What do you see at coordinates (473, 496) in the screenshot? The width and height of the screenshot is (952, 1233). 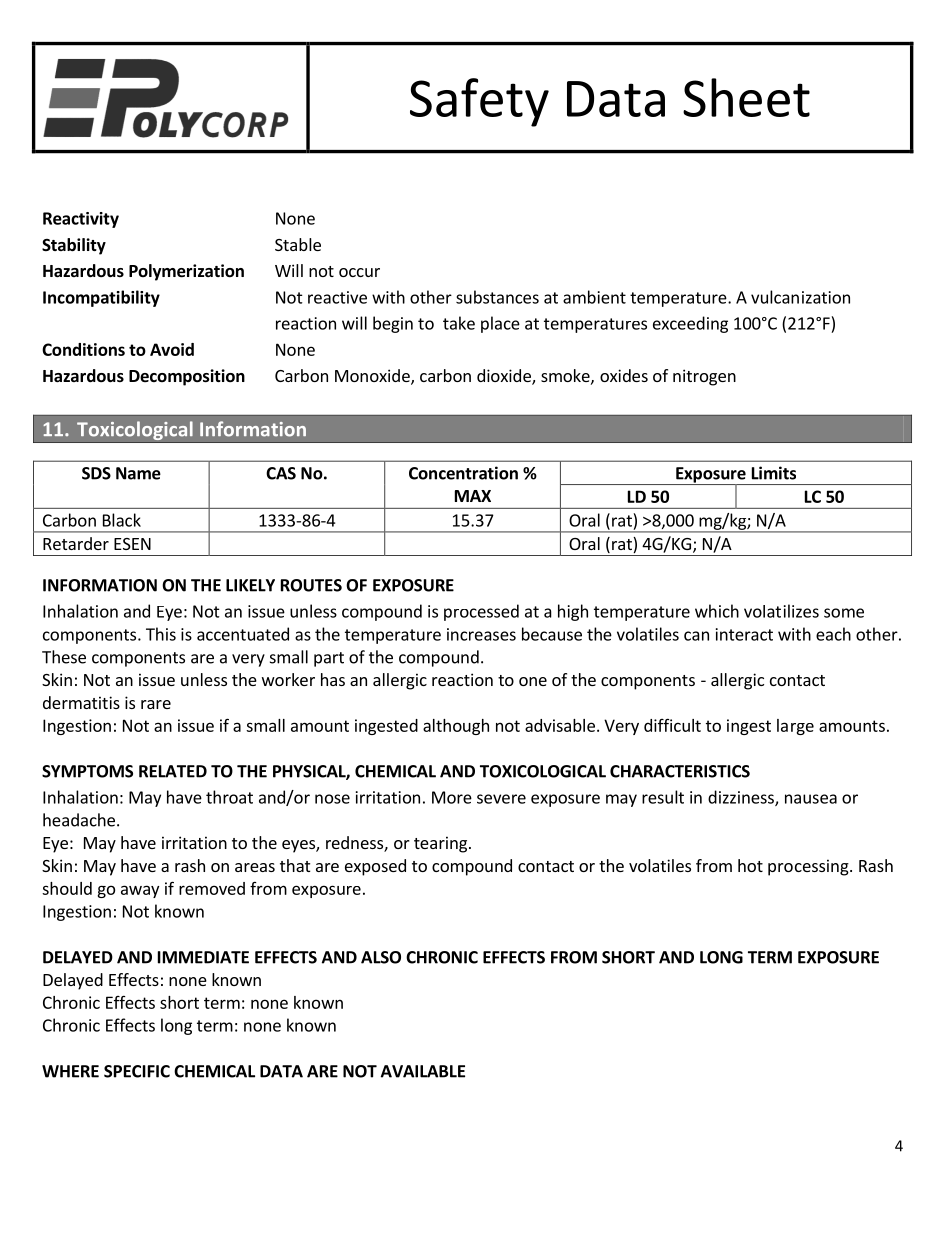 I see `MAX` at bounding box center [473, 496].
